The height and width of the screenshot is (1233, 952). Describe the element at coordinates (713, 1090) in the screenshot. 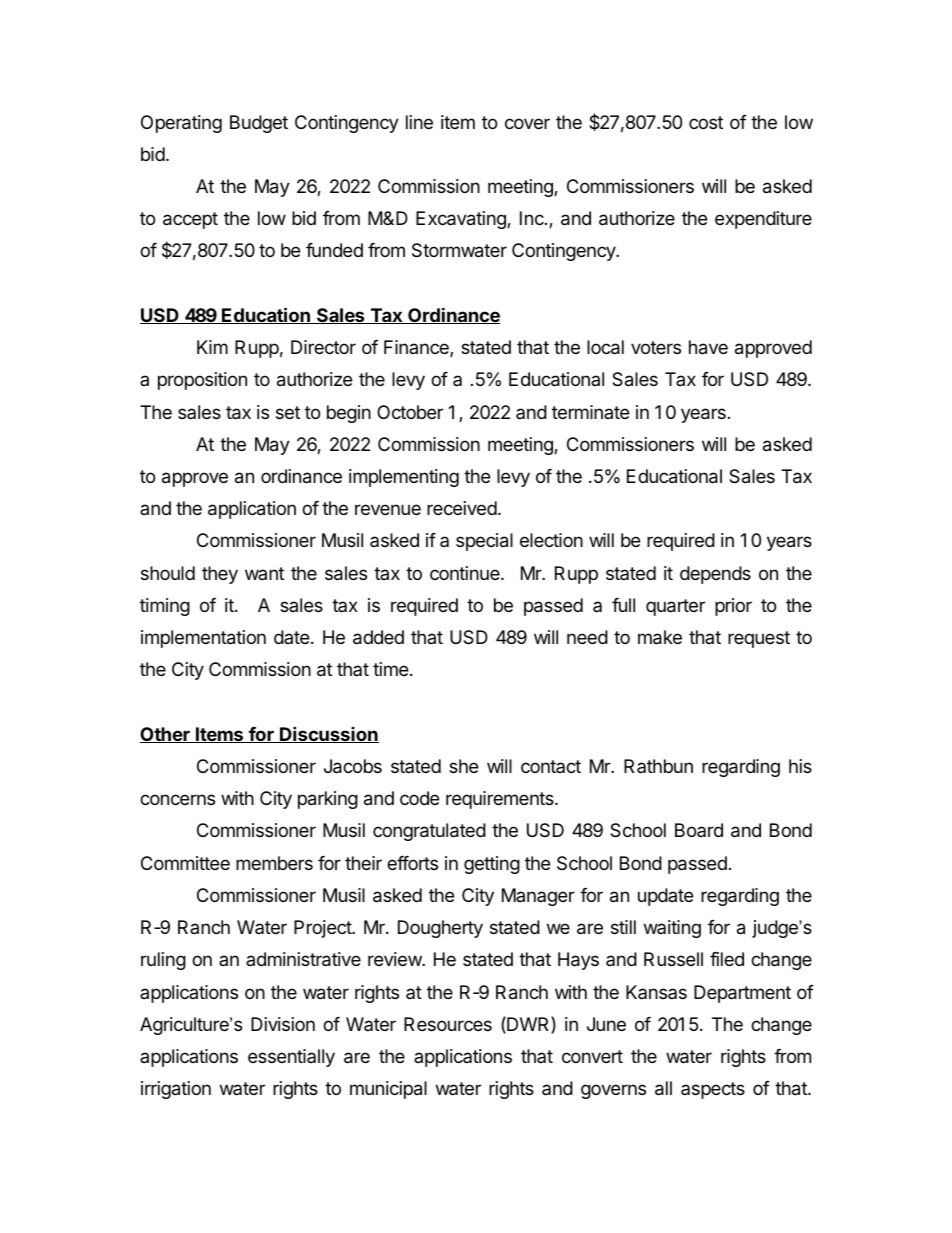

I see `aspects` at that location.
